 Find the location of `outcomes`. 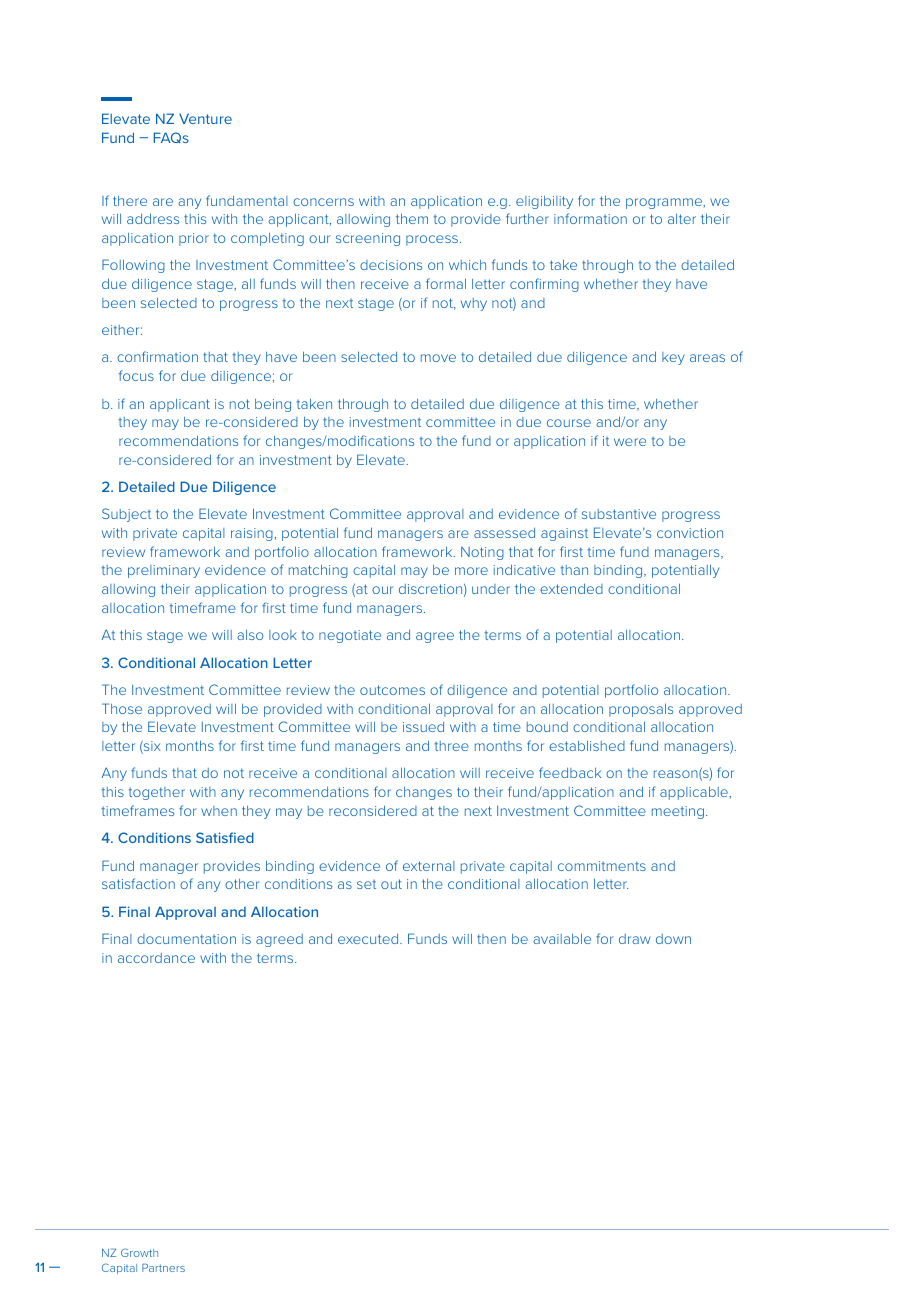

outcomes is located at coordinates (392, 690).
